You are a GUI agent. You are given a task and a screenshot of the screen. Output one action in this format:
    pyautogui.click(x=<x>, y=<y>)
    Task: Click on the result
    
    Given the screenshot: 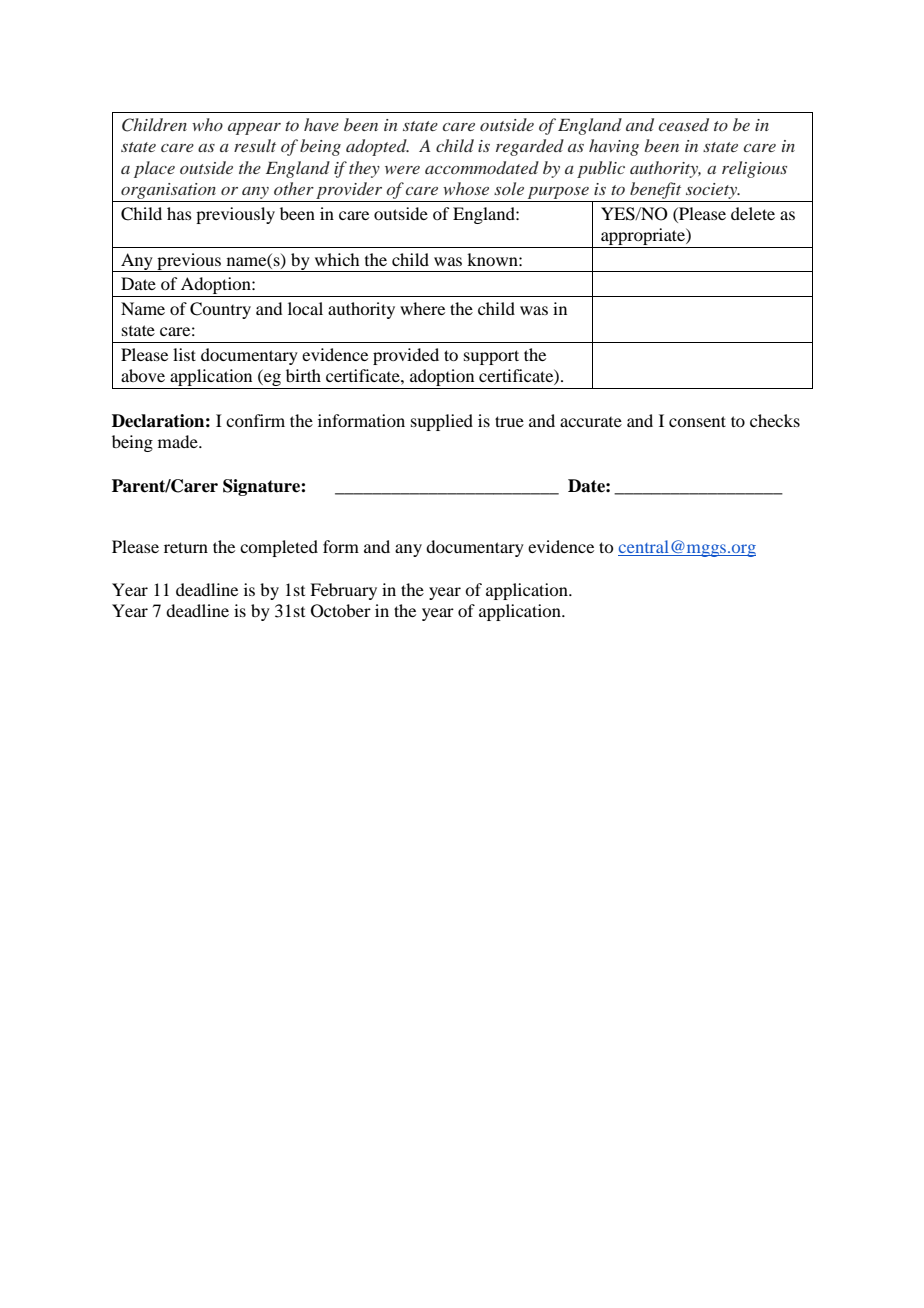 What is the action you would take?
    pyautogui.click(x=255, y=145)
